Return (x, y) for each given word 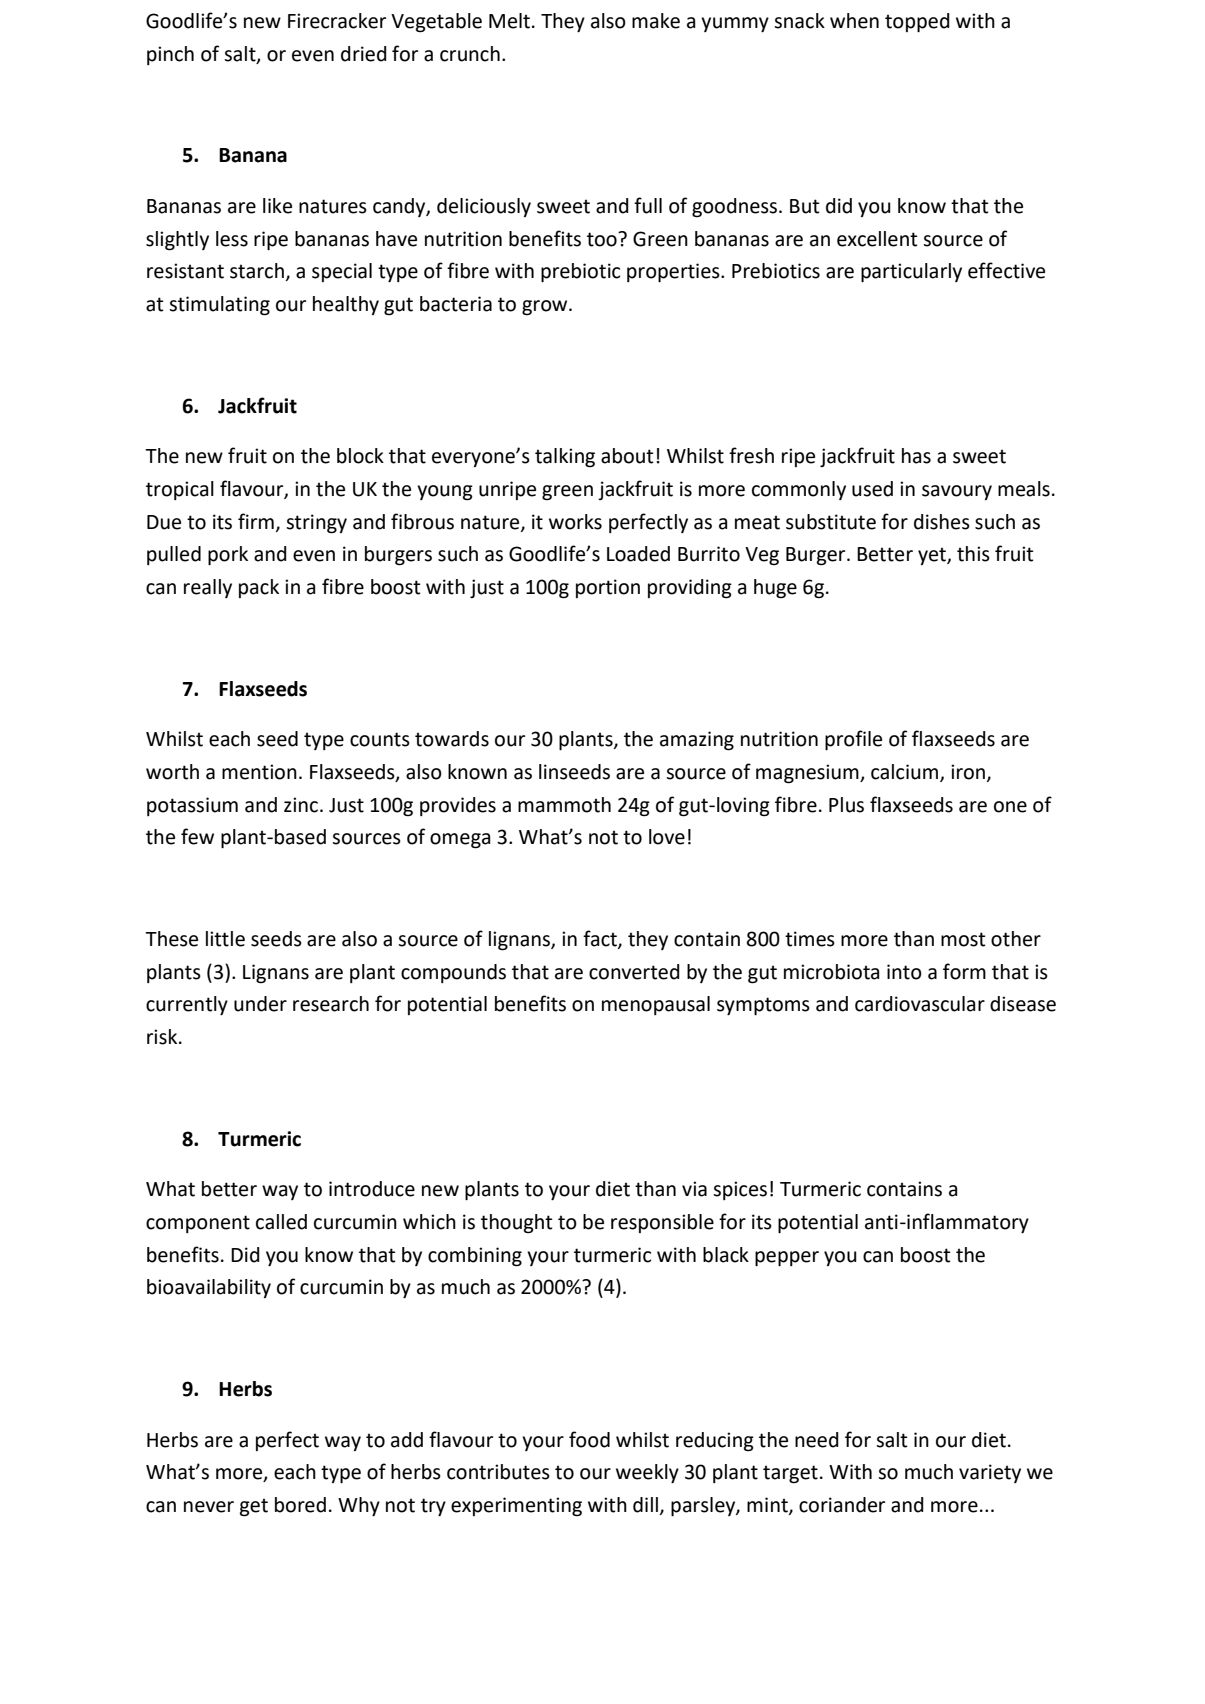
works (575, 522)
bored (300, 1505)
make (656, 21)
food (589, 1439)
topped (917, 22)
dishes (942, 522)
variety (990, 1473)
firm (256, 521)
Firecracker (337, 21)
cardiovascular (920, 1004)
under (260, 1004)
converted (634, 972)
